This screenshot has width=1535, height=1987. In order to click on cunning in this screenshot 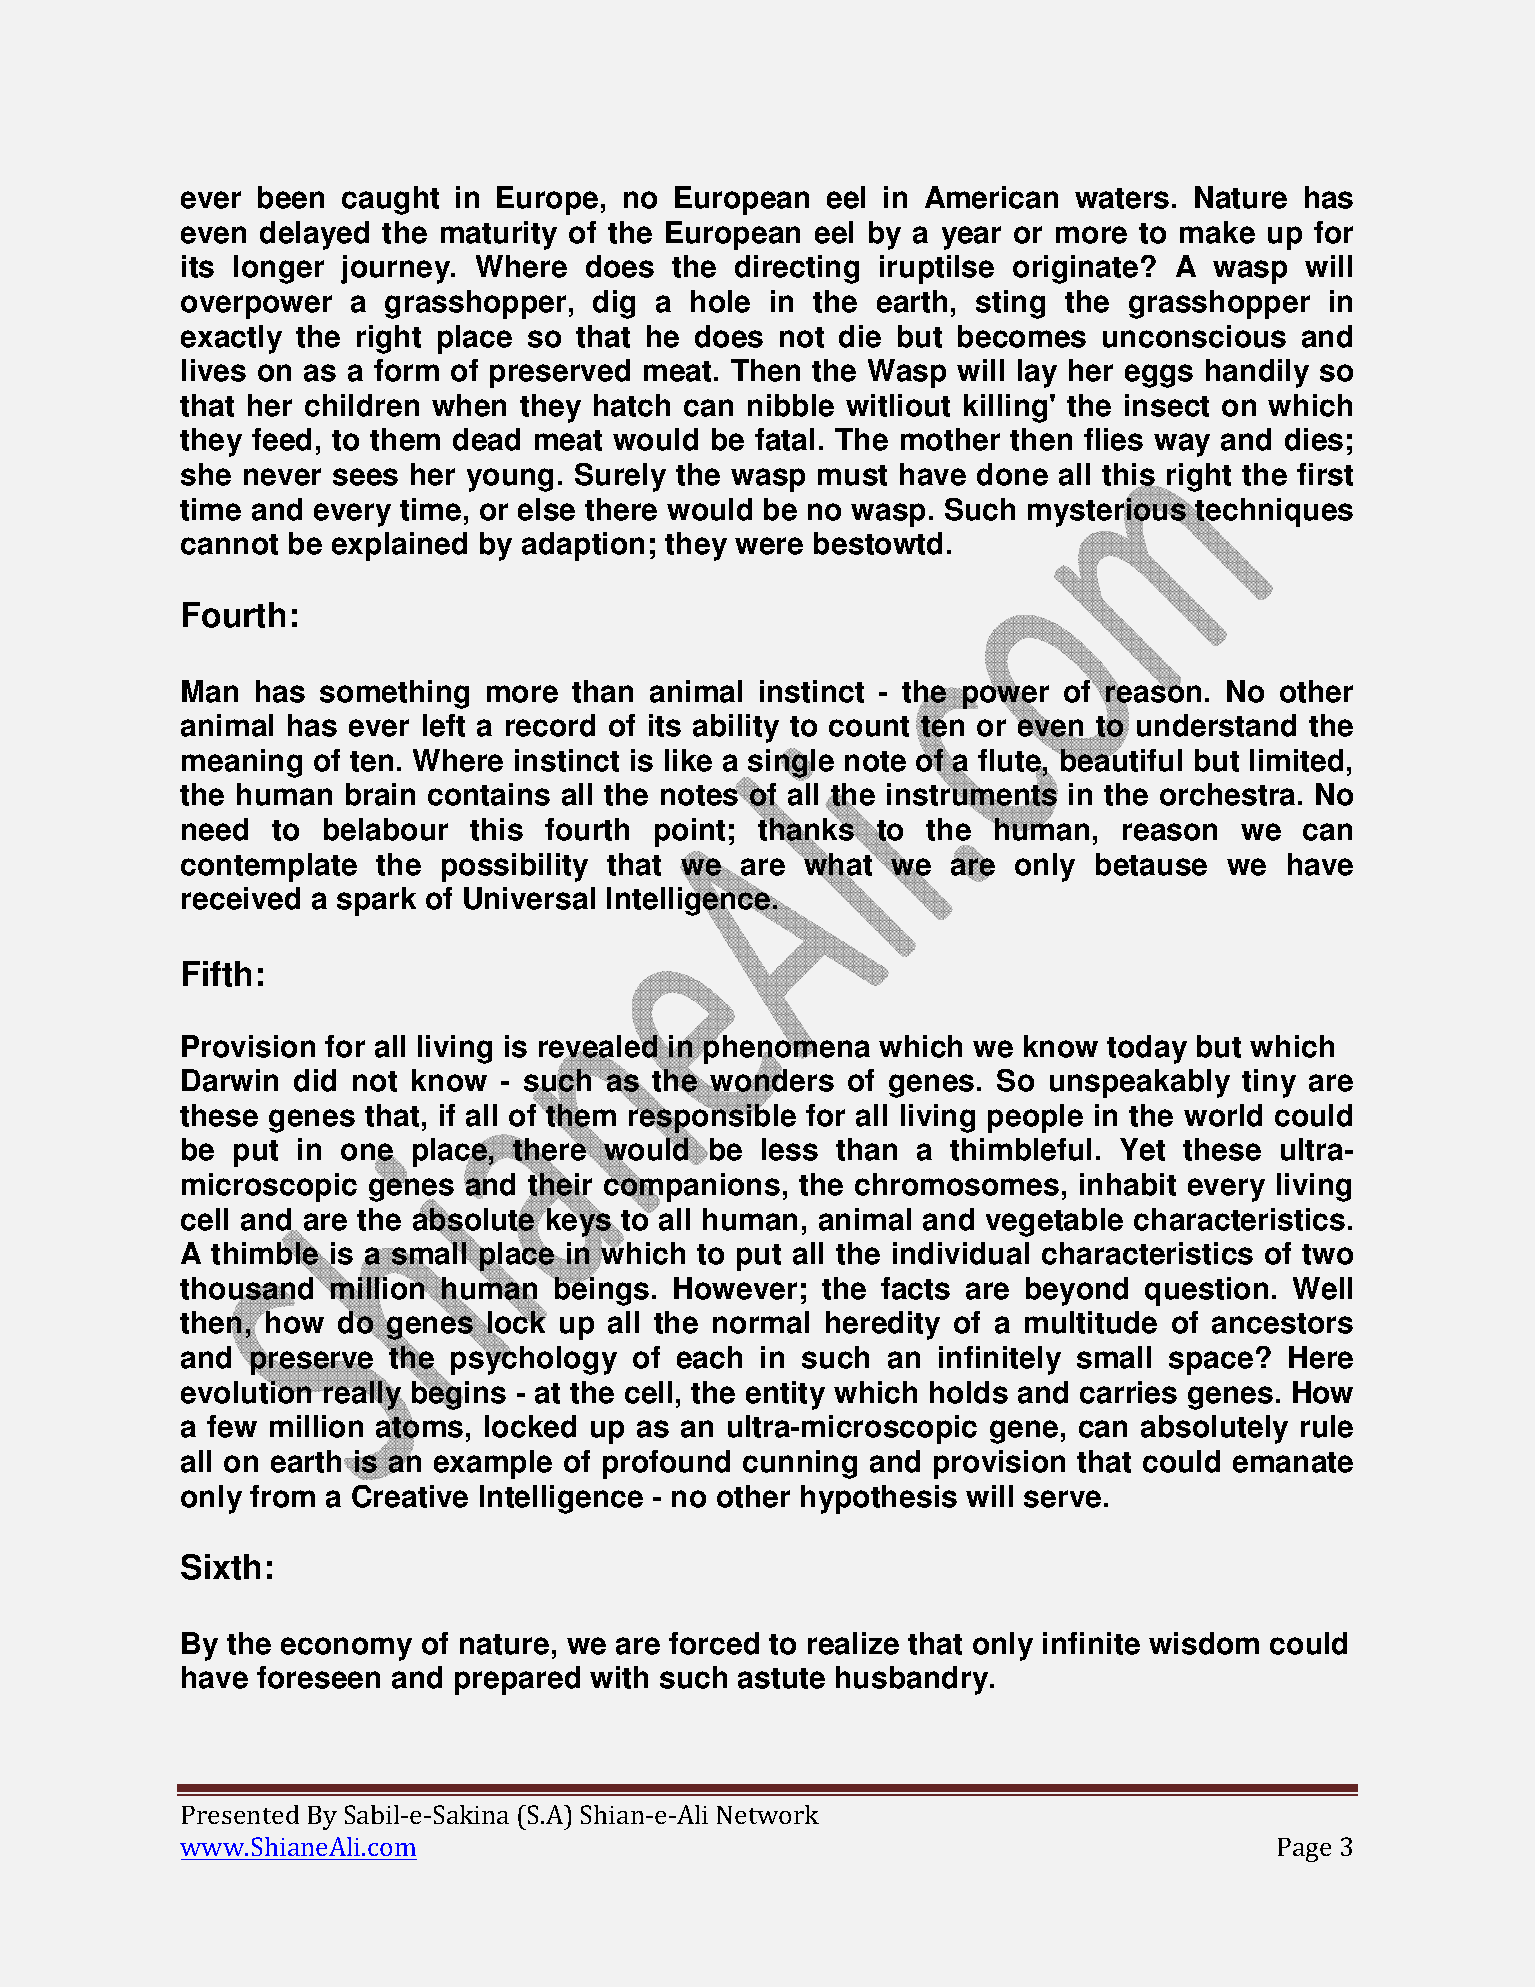, I will do `click(800, 1464)`.
